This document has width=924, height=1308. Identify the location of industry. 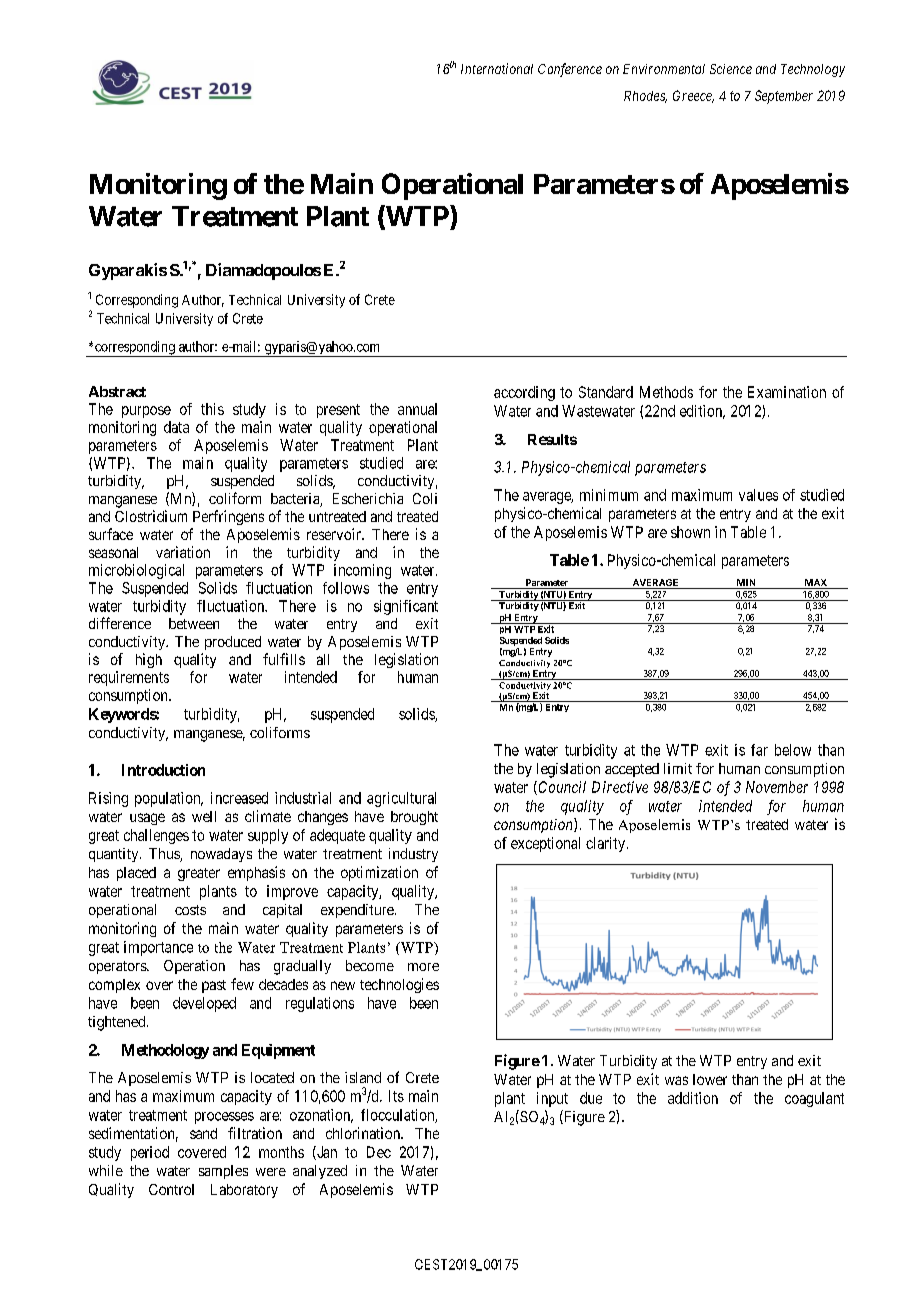
(413, 855).
